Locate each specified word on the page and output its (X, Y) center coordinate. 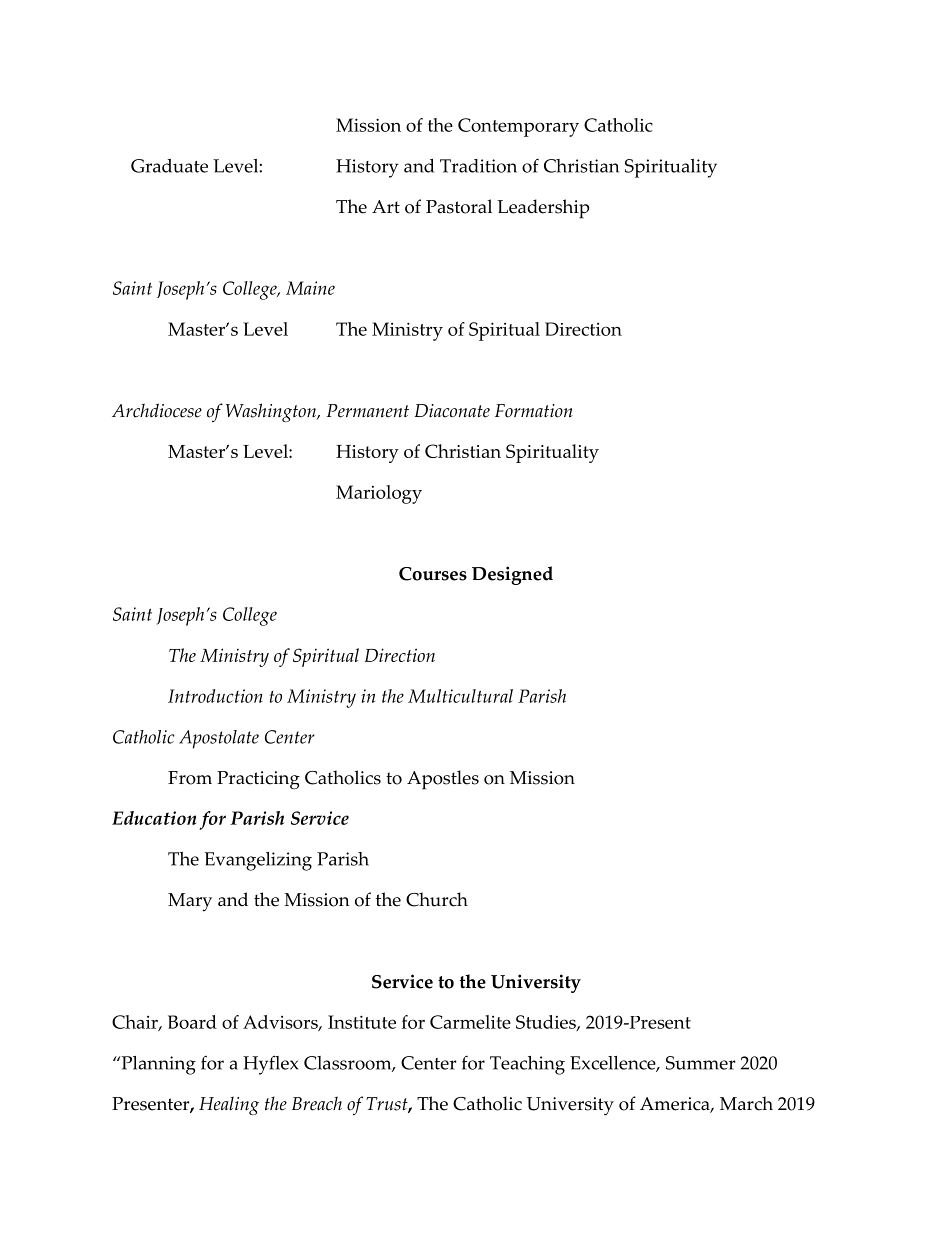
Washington (272, 412)
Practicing (258, 780)
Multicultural (460, 696)
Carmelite (470, 1022)
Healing (229, 1105)
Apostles (443, 780)
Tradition (478, 166)
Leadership (543, 209)
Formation (534, 411)
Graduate (169, 166)
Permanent (367, 411)
